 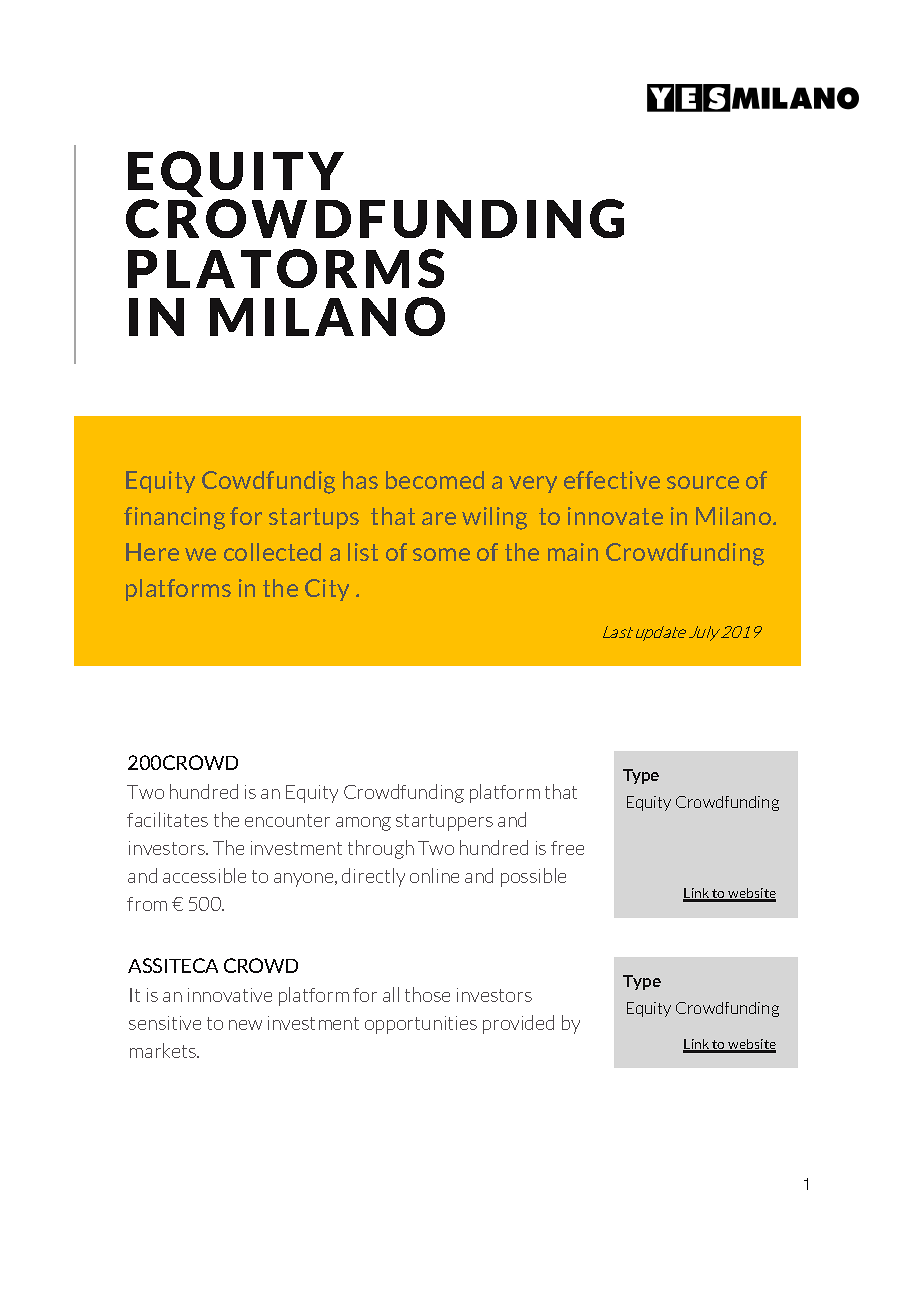 I want to click on are, so click(x=439, y=518).
